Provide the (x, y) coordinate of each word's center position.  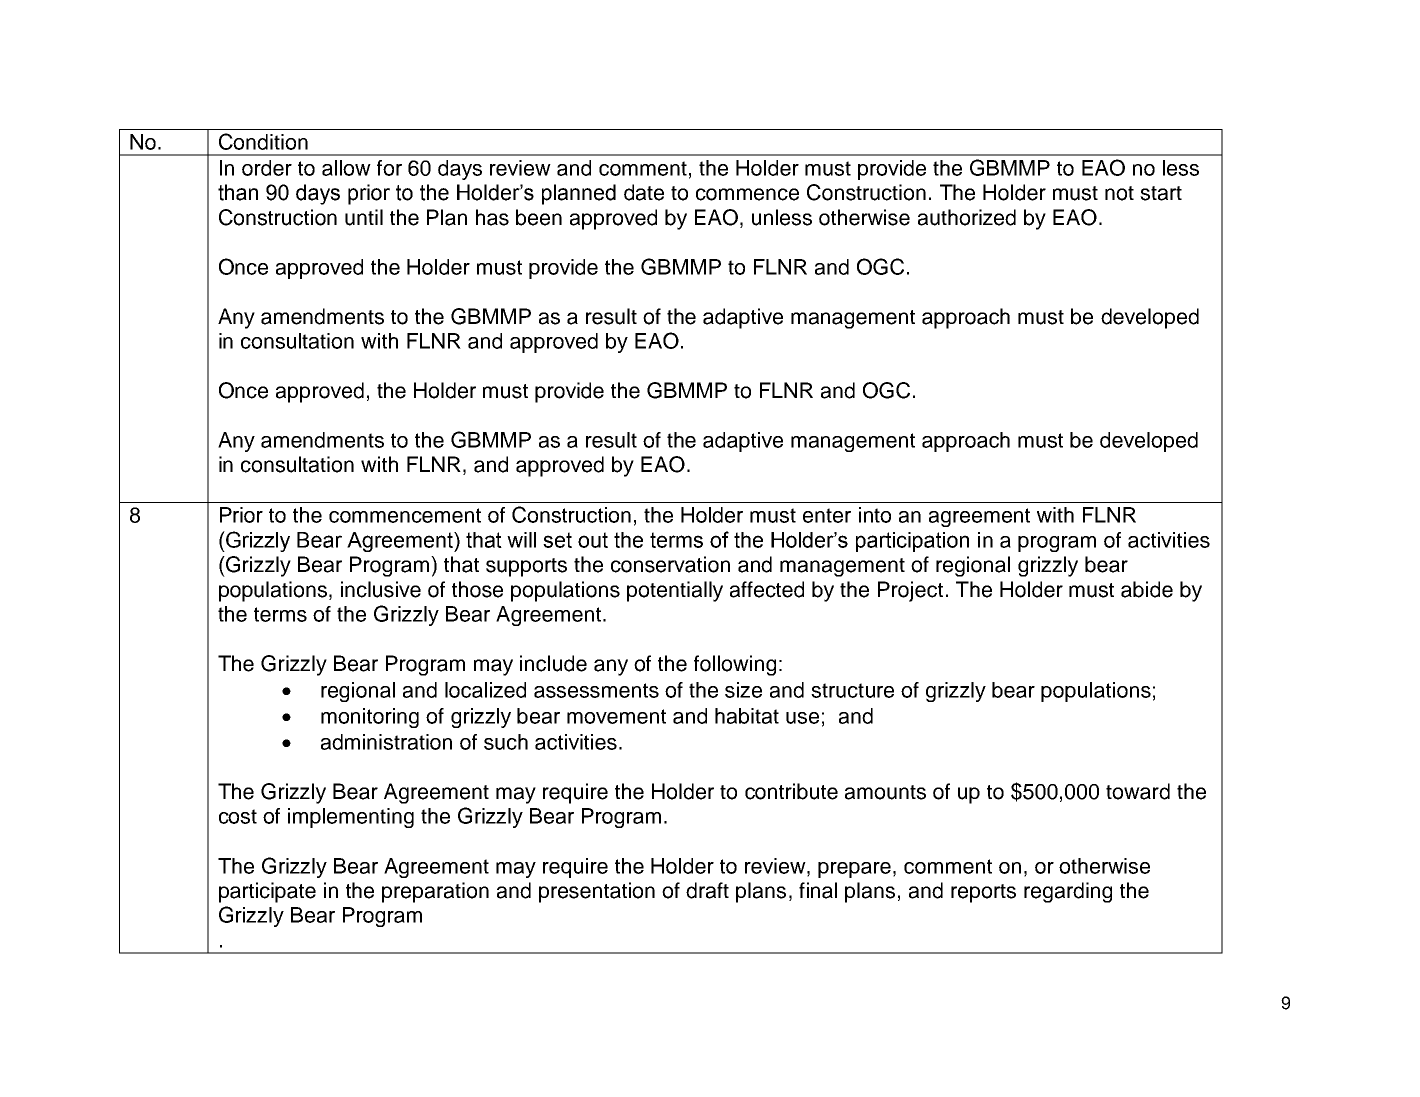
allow (346, 168)
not (1119, 193)
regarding (1068, 892)
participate (267, 892)
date (644, 192)
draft (707, 890)
